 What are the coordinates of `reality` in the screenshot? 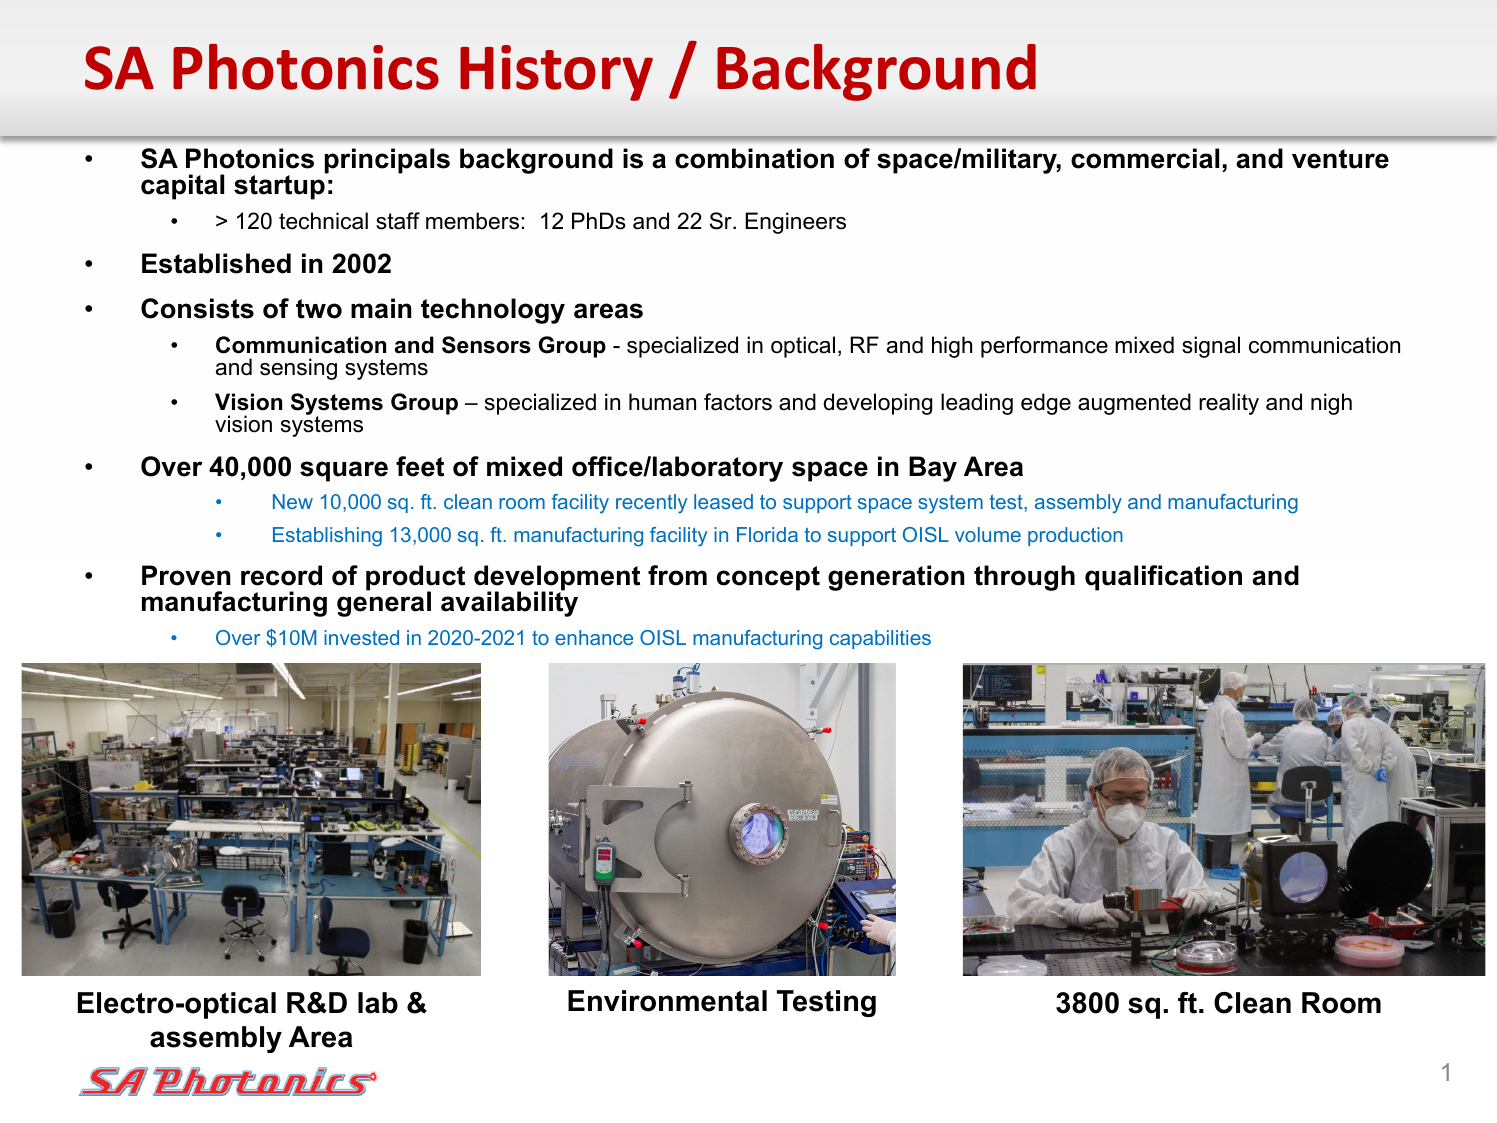 It's located at (1229, 404).
